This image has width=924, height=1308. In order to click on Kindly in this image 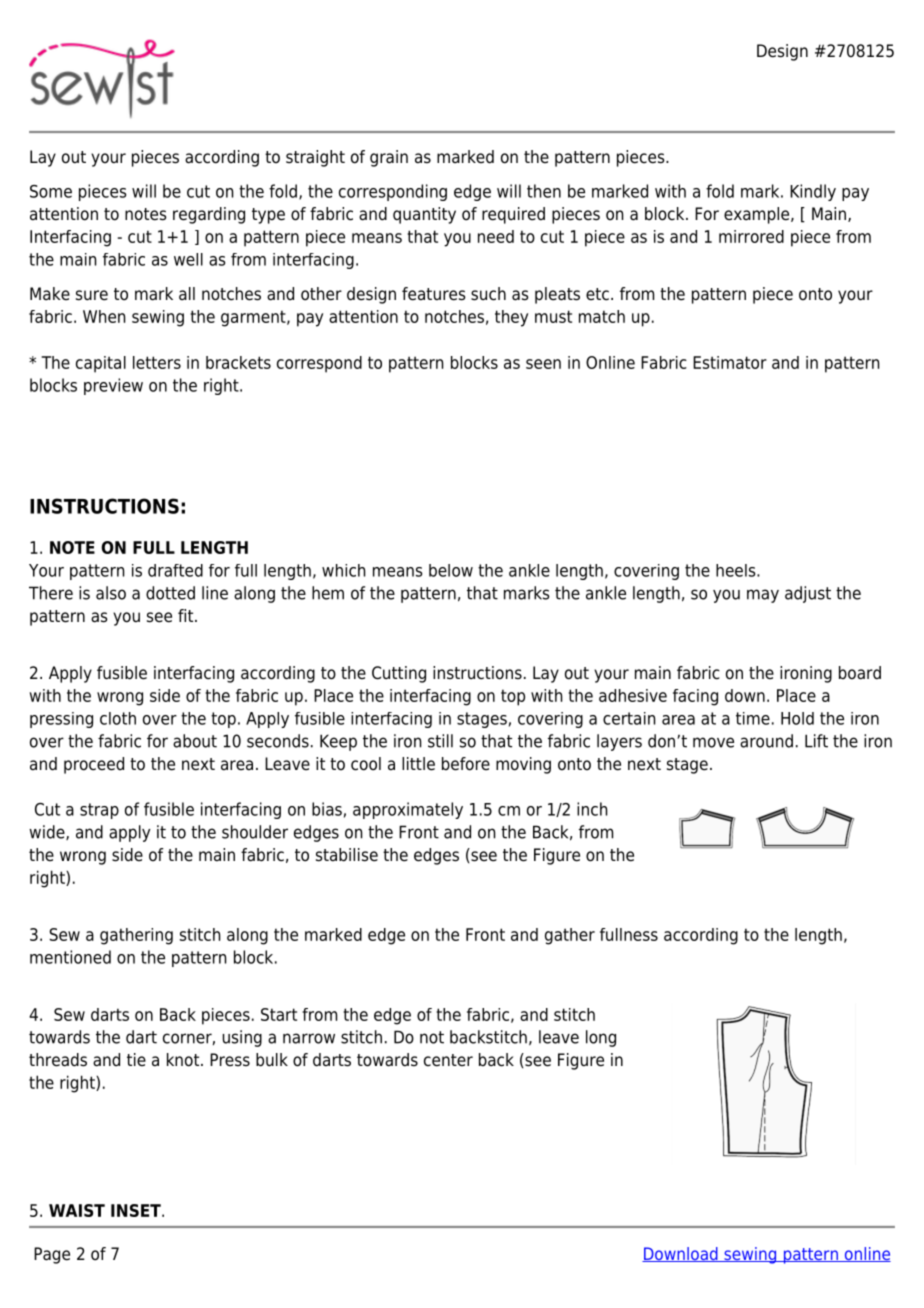, I will do `click(813, 192)`.
